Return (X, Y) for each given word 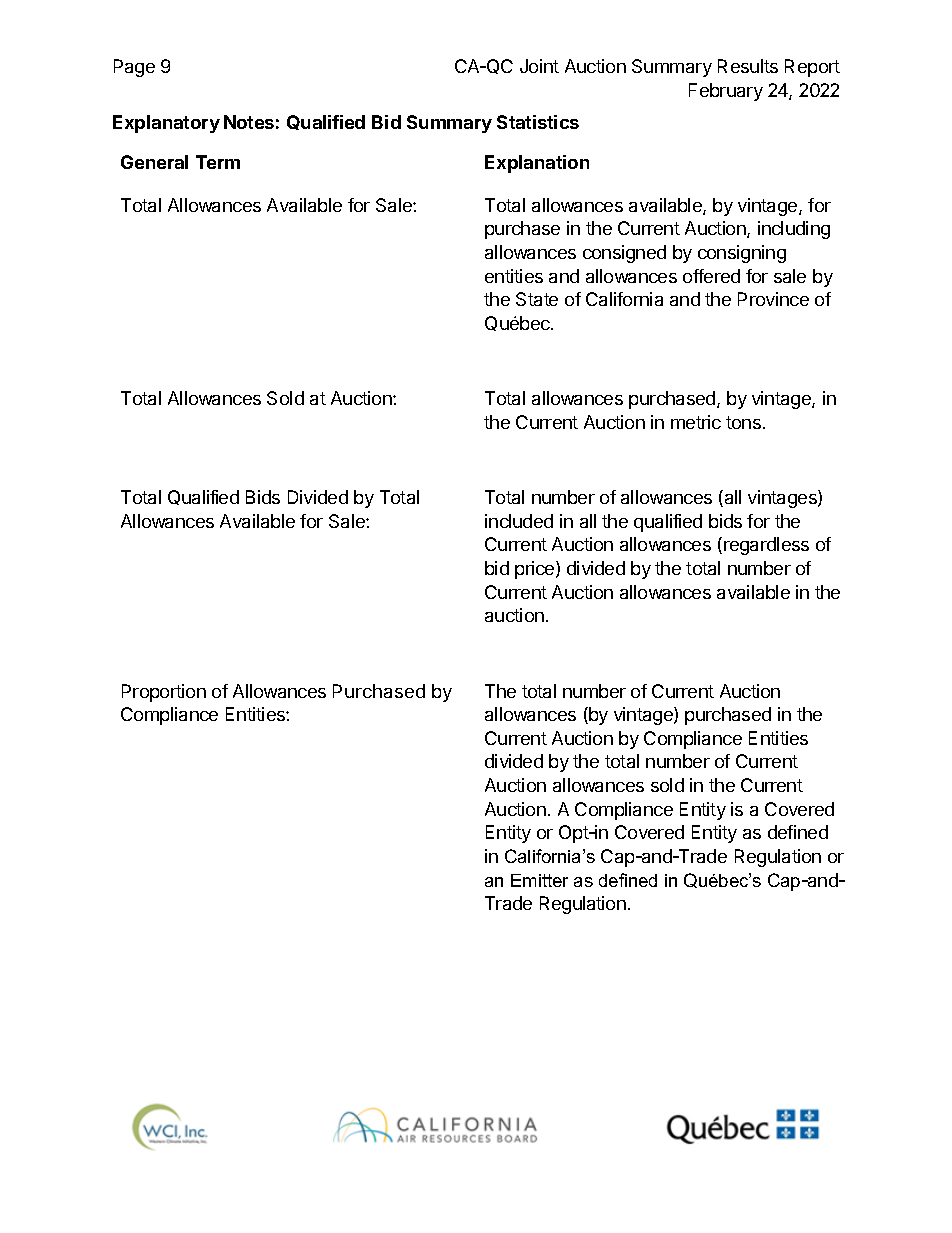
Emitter (539, 880)
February (726, 92)
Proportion (164, 693)
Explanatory (166, 124)
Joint (539, 66)
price (536, 570)
